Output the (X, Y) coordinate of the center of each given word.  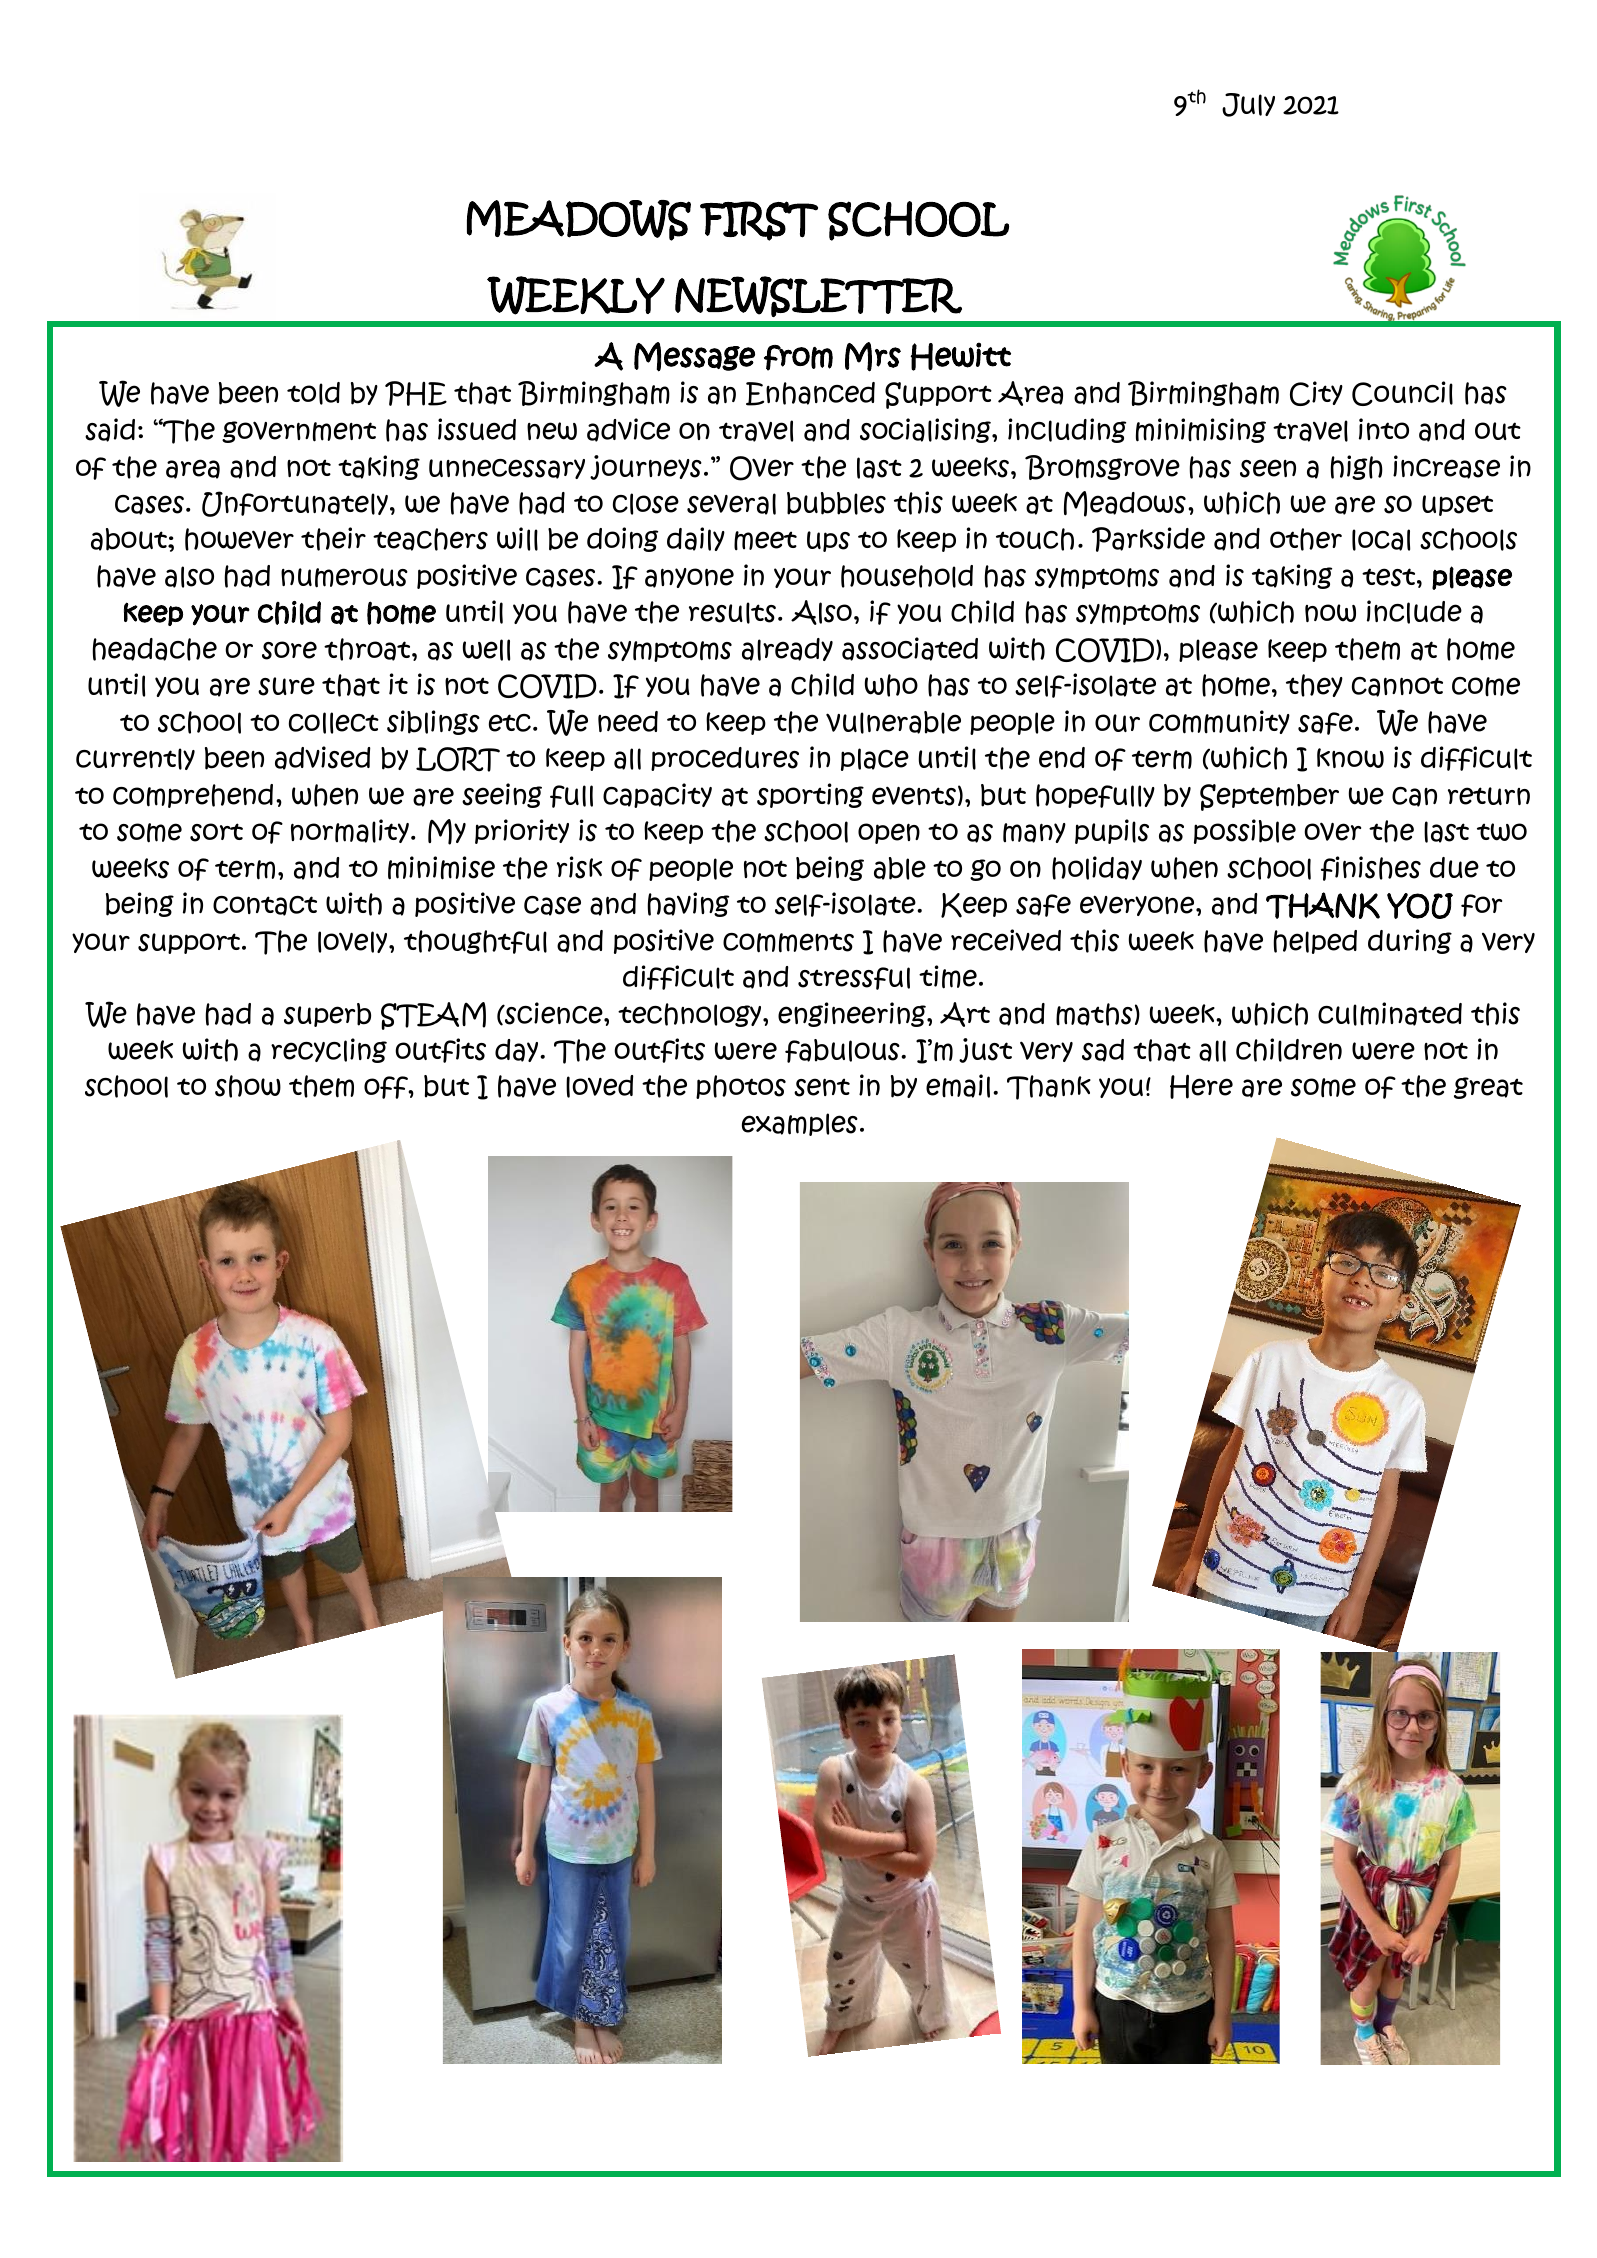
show (248, 1086)
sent (822, 1087)
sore (289, 650)
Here (1201, 1086)
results (732, 613)
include (1414, 612)
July (1248, 105)
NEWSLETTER (818, 296)
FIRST (759, 221)
